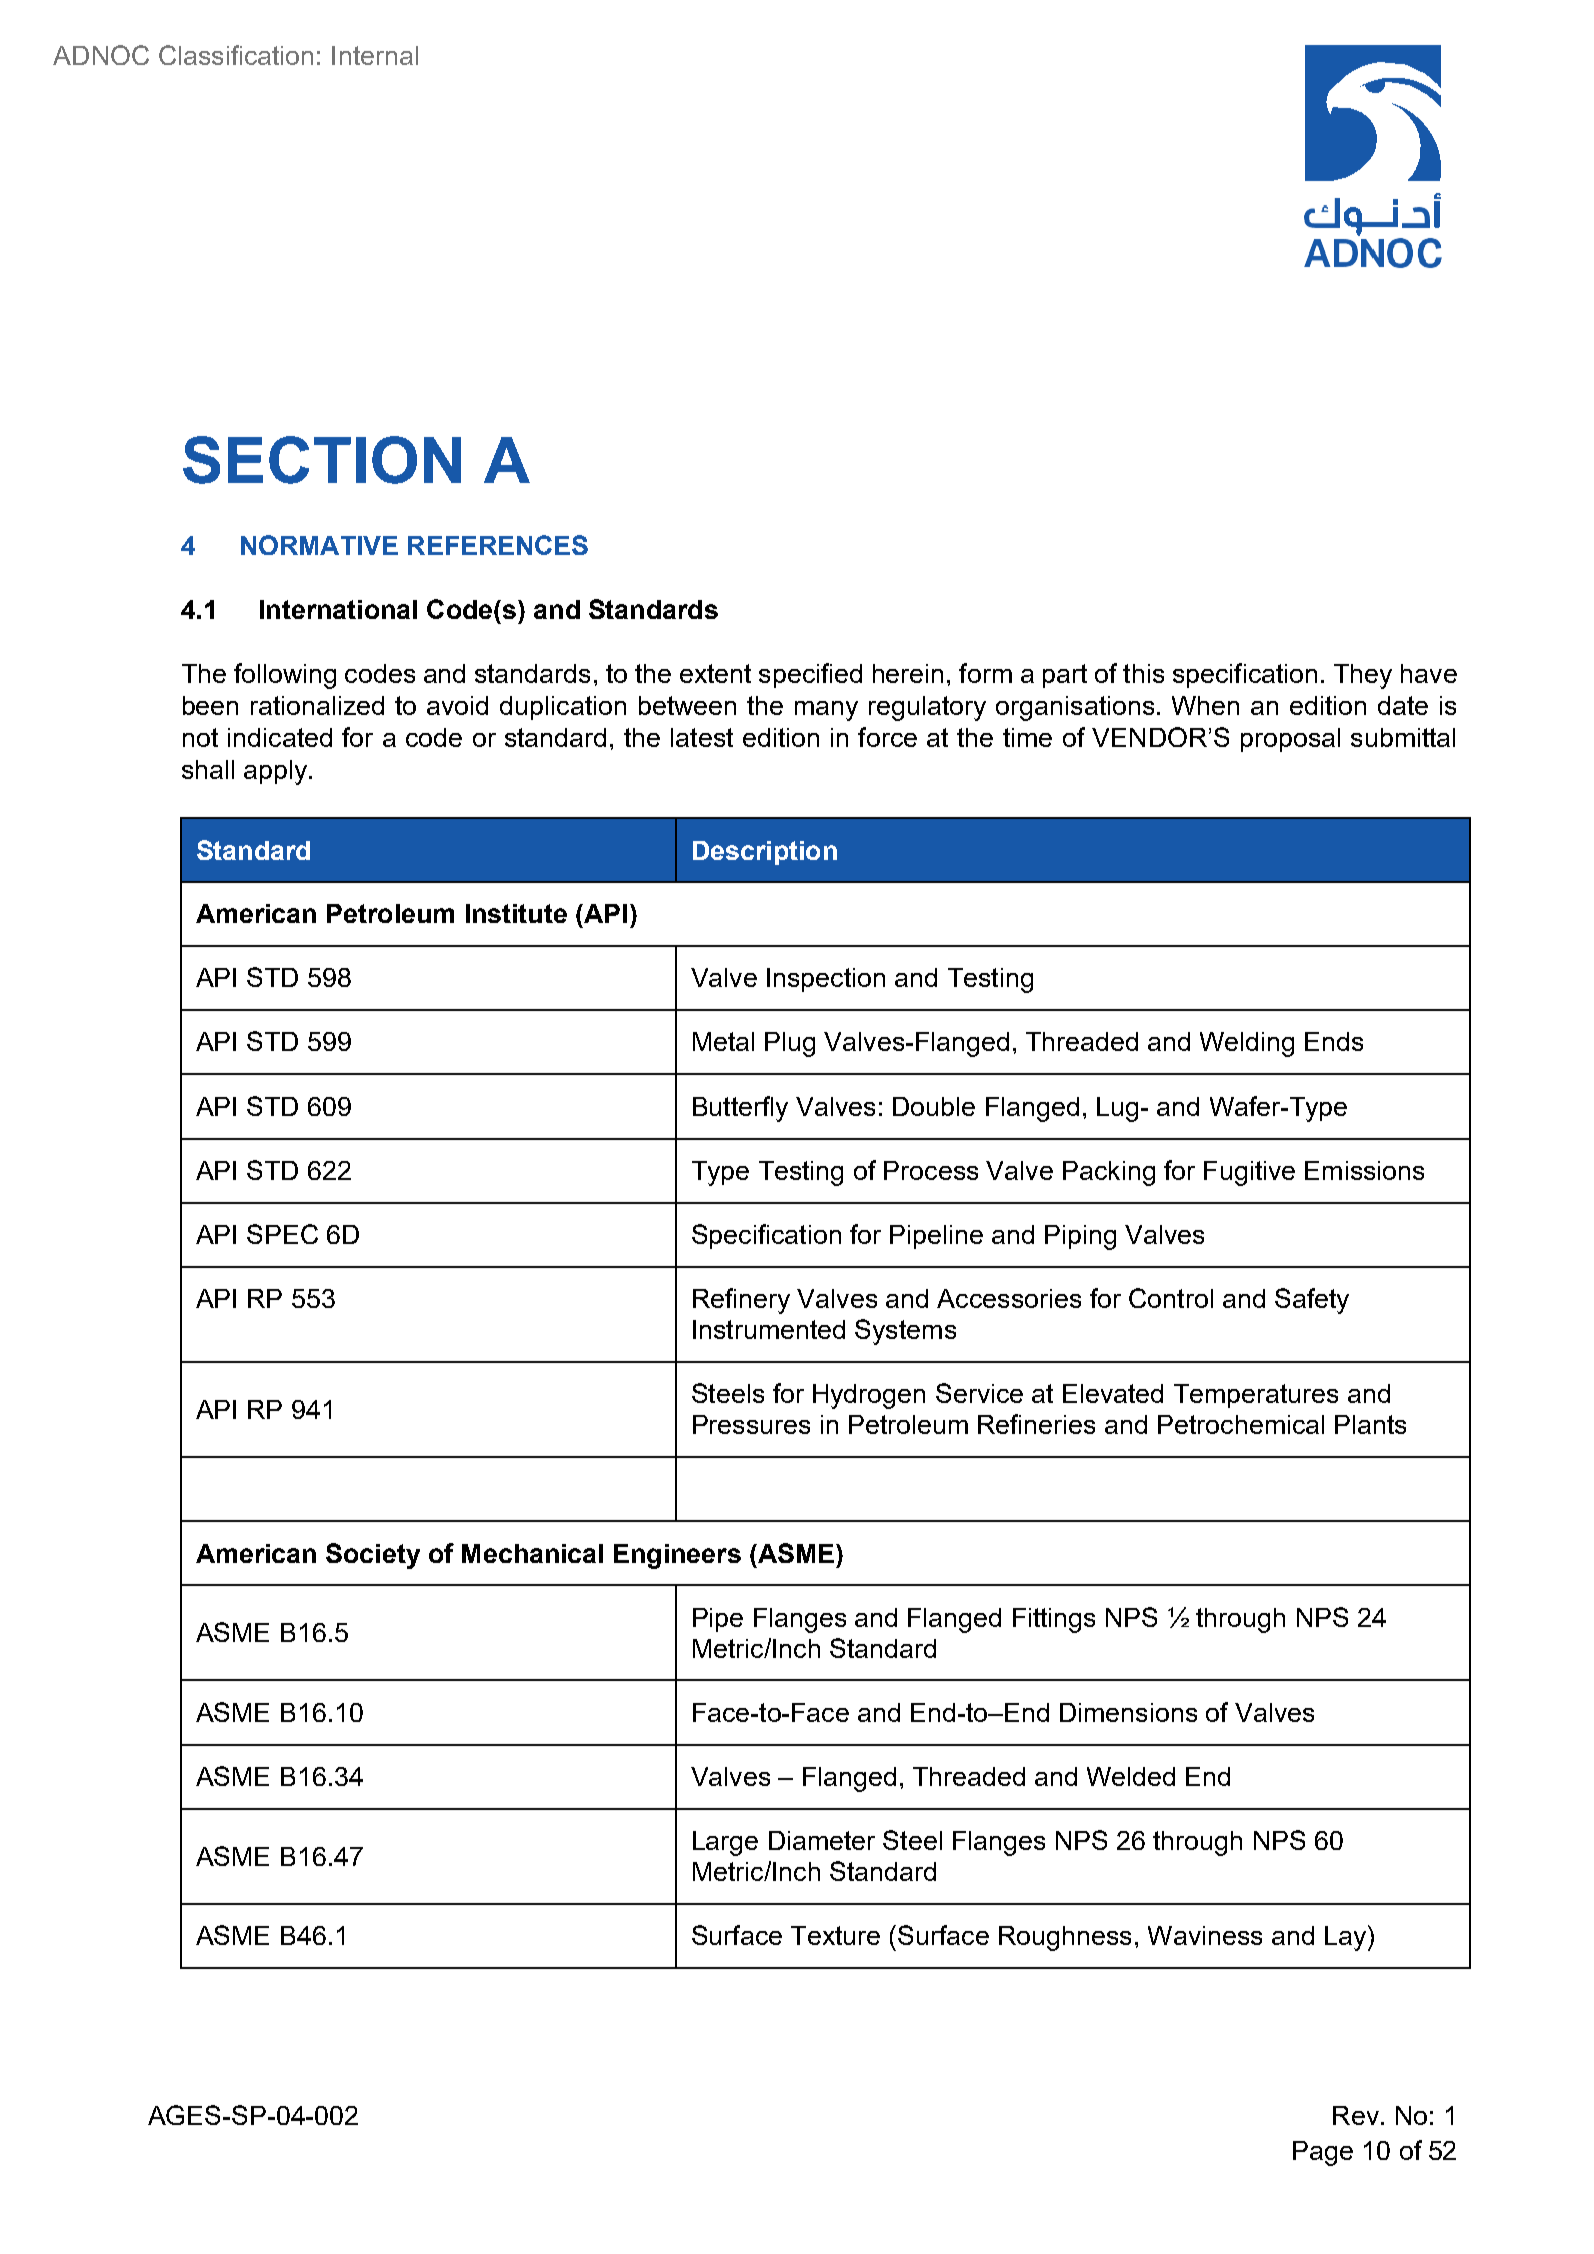 The image size is (1594, 2254). I want to click on Institute, so click(516, 913).
